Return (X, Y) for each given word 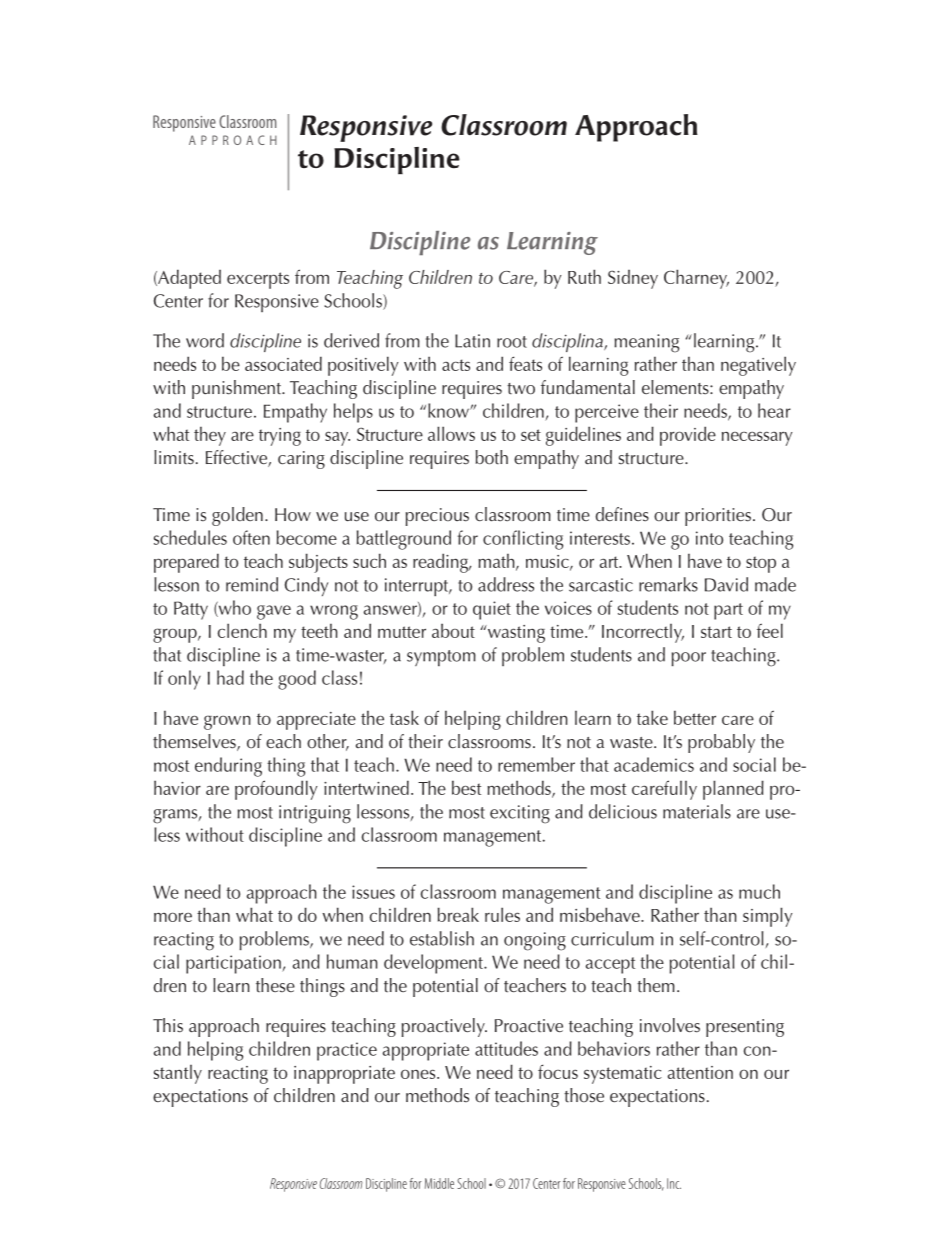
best (466, 787)
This (168, 1025)
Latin (472, 341)
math (497, 562)
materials (697, 811)
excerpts (258, 280)
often (251, 537)
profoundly (276, 790)
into (709, 538)
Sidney (633, 279)
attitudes (506, 1048)
